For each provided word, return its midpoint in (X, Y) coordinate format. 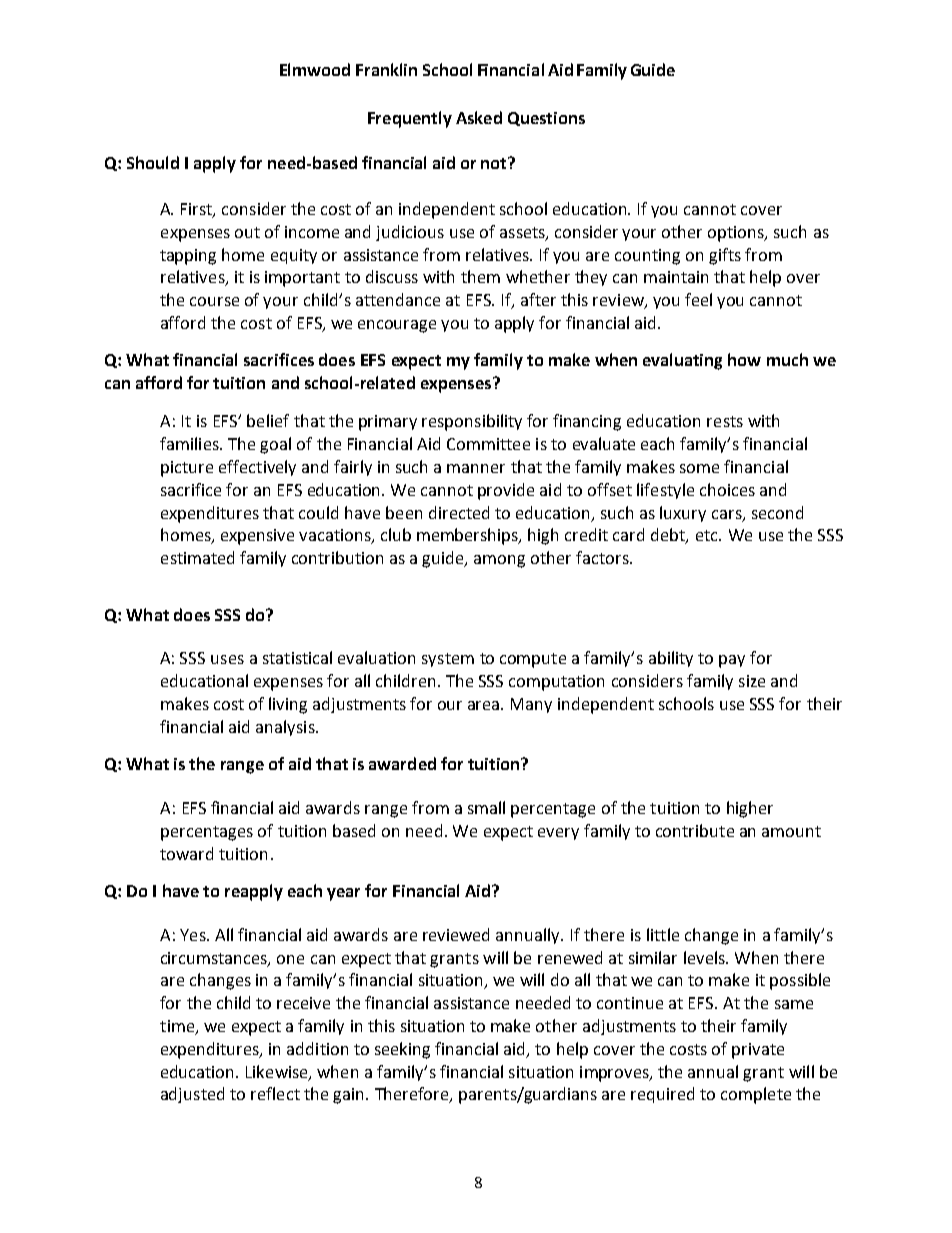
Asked (479, 117)
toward (186, 853)
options (737, 234)
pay (732, 661)
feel (698, 299)
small (486, 807)
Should (153, 162)
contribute (695, 830)
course (214, 301)
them (480, 276)
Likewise (278, 1072)
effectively (257, 468)
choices (727, 489)
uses (227, 659)
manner (476, 468)
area (485, 705)
